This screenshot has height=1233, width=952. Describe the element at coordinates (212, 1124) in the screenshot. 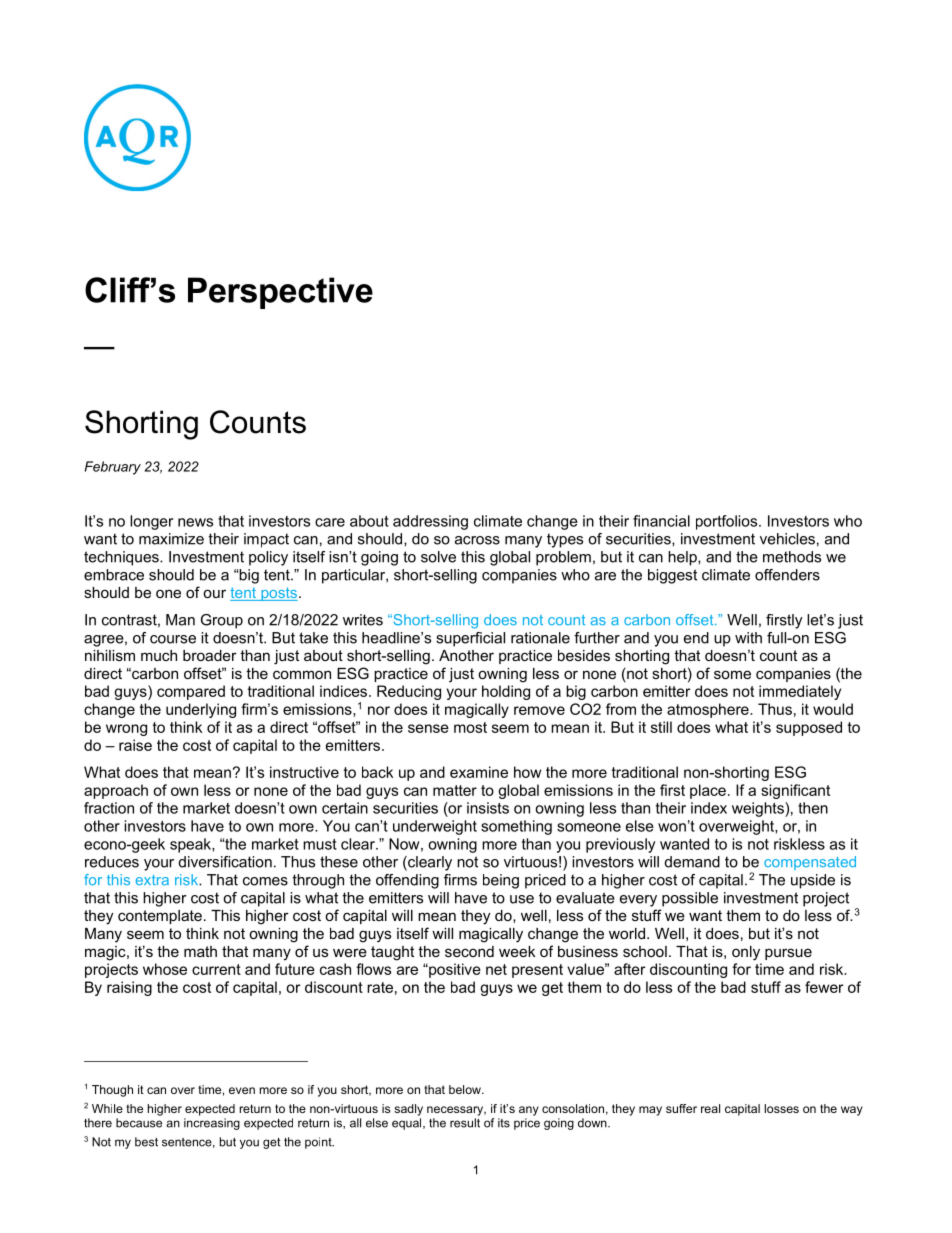

I see `increasing` at that location.
